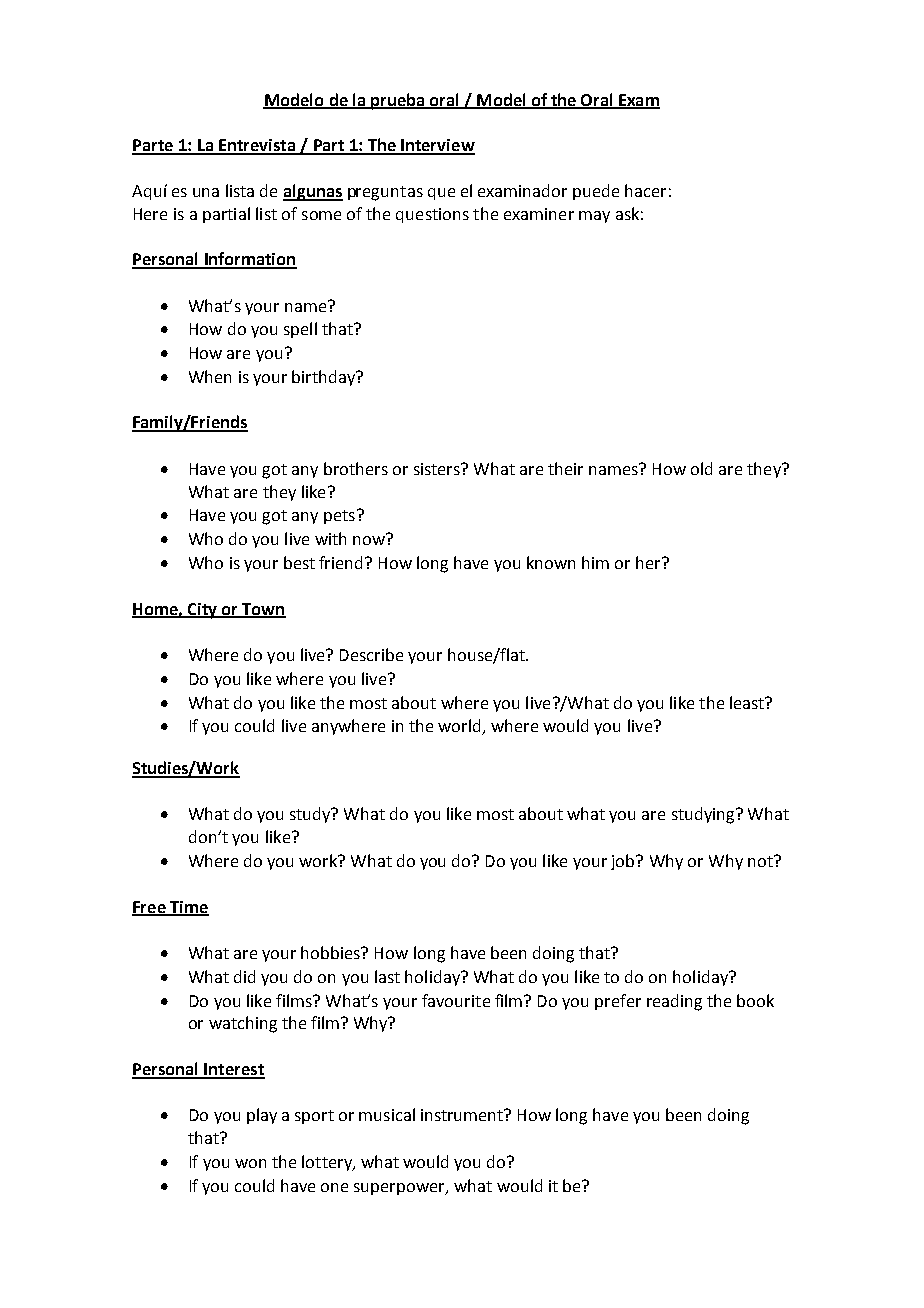 The image size is (924, 1308). What do you see at coordinates (437, 146) in the screenshot?
I see `Interview` at bounding box center [437, 146].
